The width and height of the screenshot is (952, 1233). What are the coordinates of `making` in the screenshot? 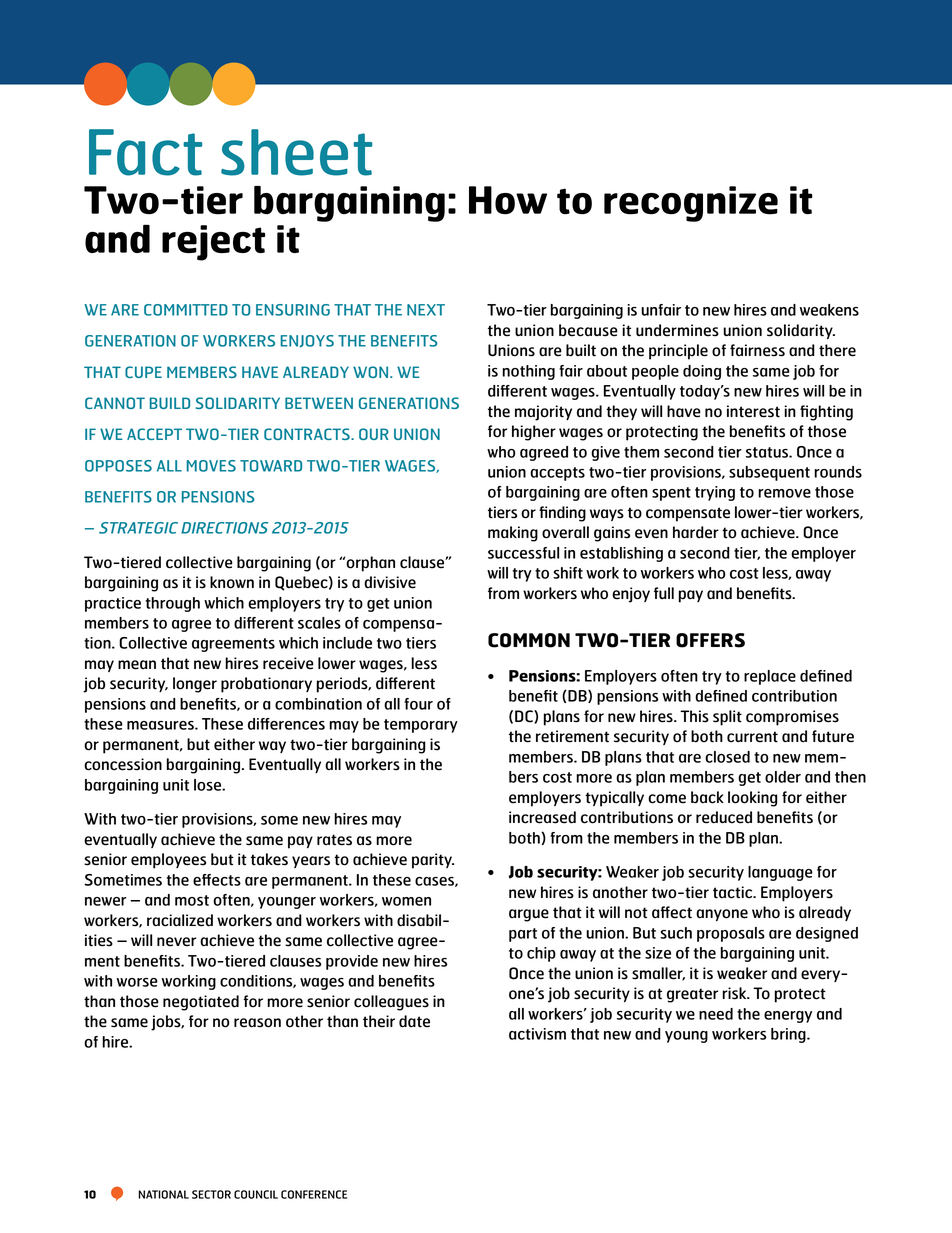 It's located at (513, 534).
